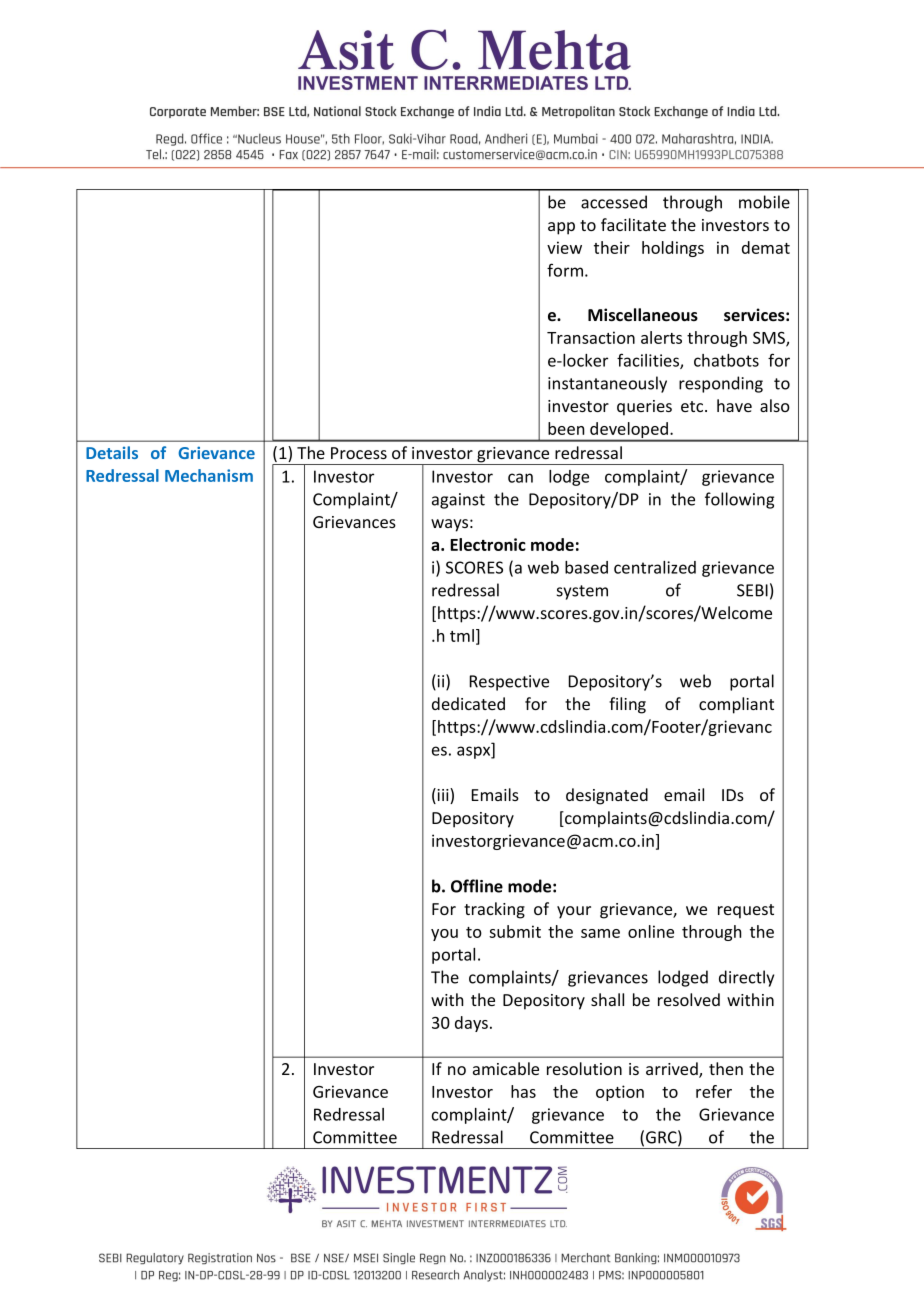 This screenshot has height=1308, width=924. I want to click on app, so click(561, 228).
